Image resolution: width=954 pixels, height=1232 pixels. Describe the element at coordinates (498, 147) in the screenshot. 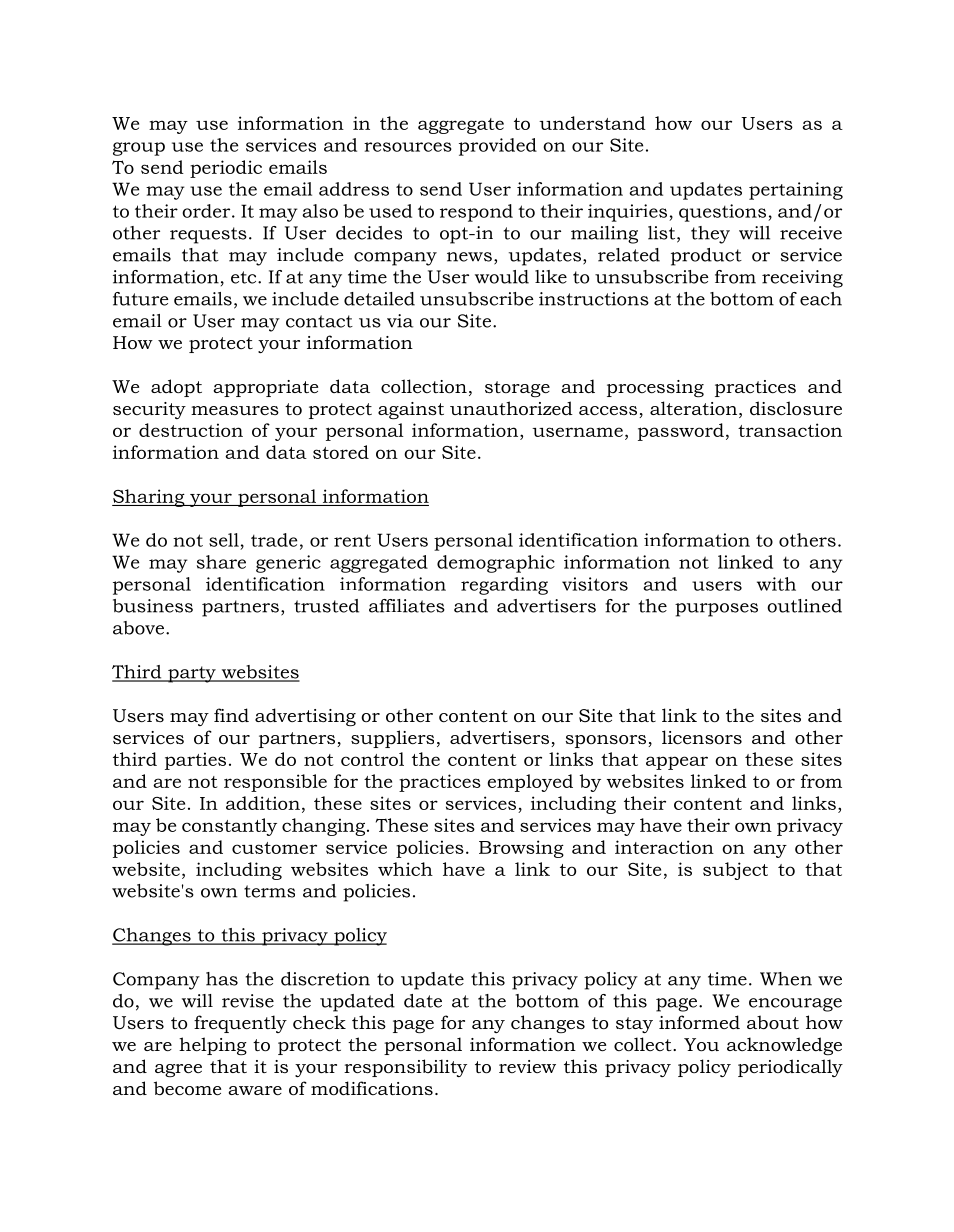

I see `provided` at that location.
